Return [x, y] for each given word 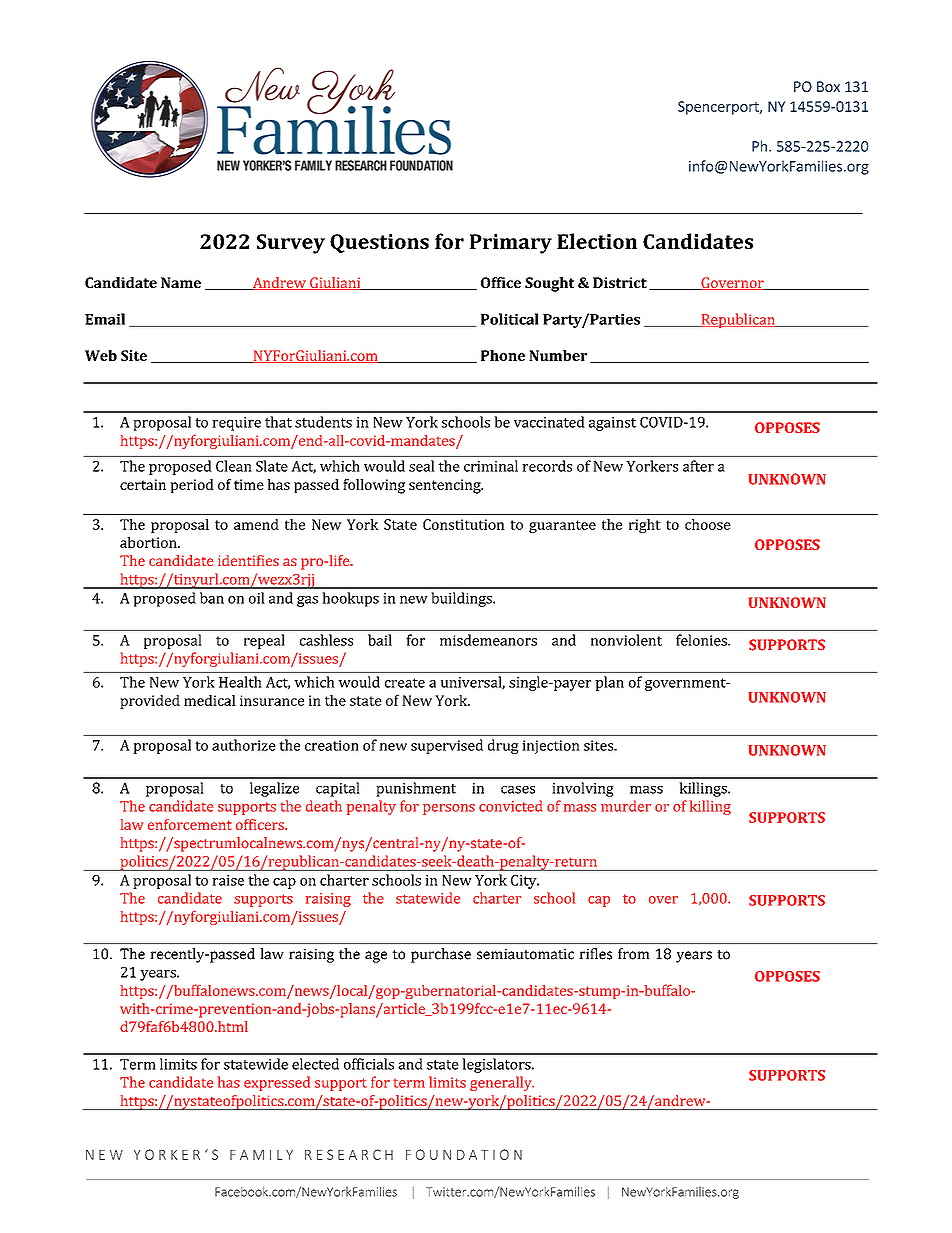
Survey [291, 244]
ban [212, 598]
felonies [702, 640]
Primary [511, 244]
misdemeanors [488, 640]
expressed [277, 1083]
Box [828, 86]
